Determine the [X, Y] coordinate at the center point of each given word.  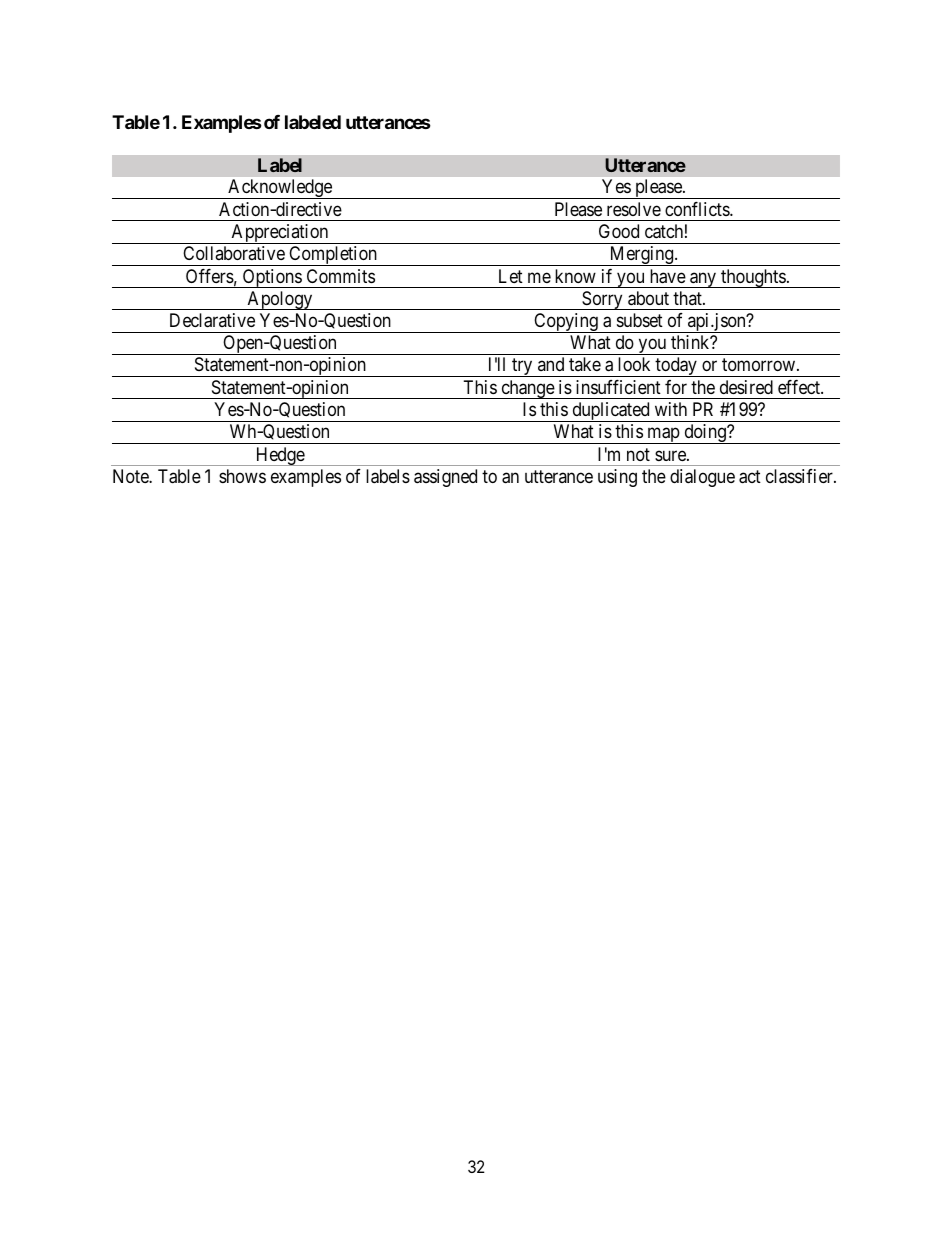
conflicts [698, 209]
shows [242, 476]
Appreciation [280, 234]
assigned [445, 478]
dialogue [702, 478]
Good [619, 231]
